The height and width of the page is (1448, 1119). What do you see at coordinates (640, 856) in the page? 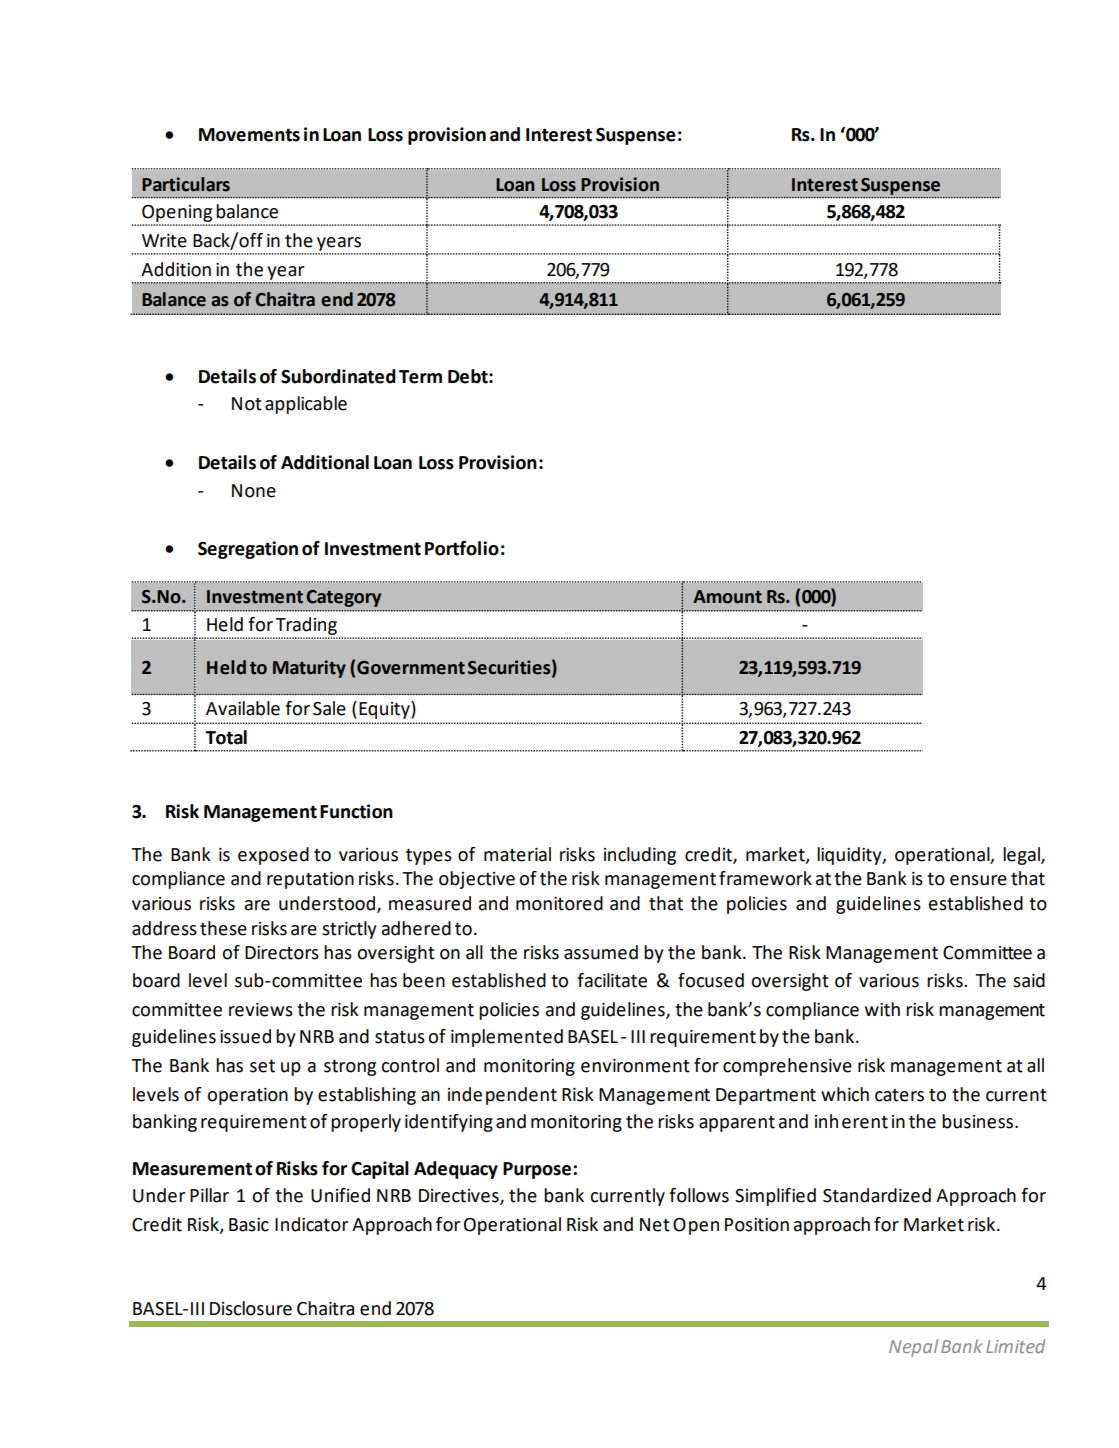
I see `including` at bounding box center [640, 856].
